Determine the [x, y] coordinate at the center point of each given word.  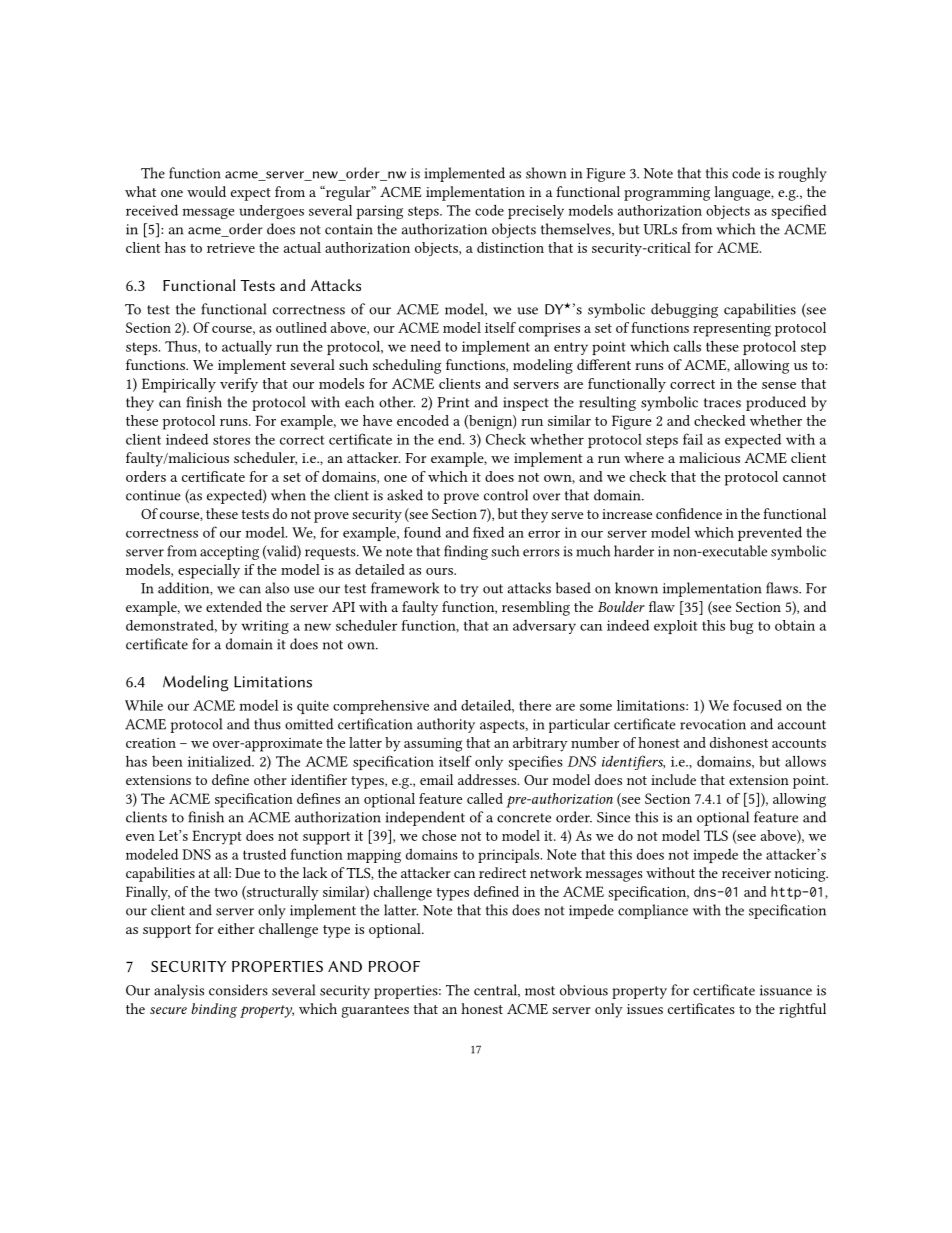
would [206, 191]
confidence [689, 513]
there [535, 705]
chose [439, 835]
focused [757, 705]
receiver [746, 873]
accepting [229, 553]
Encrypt [217, 837]
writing [265, 627]
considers [238, 990]
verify [239, 385]
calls [687, 346]
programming [667, 194]
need [426, 346]
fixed [488, 532]
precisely [536, 212]
